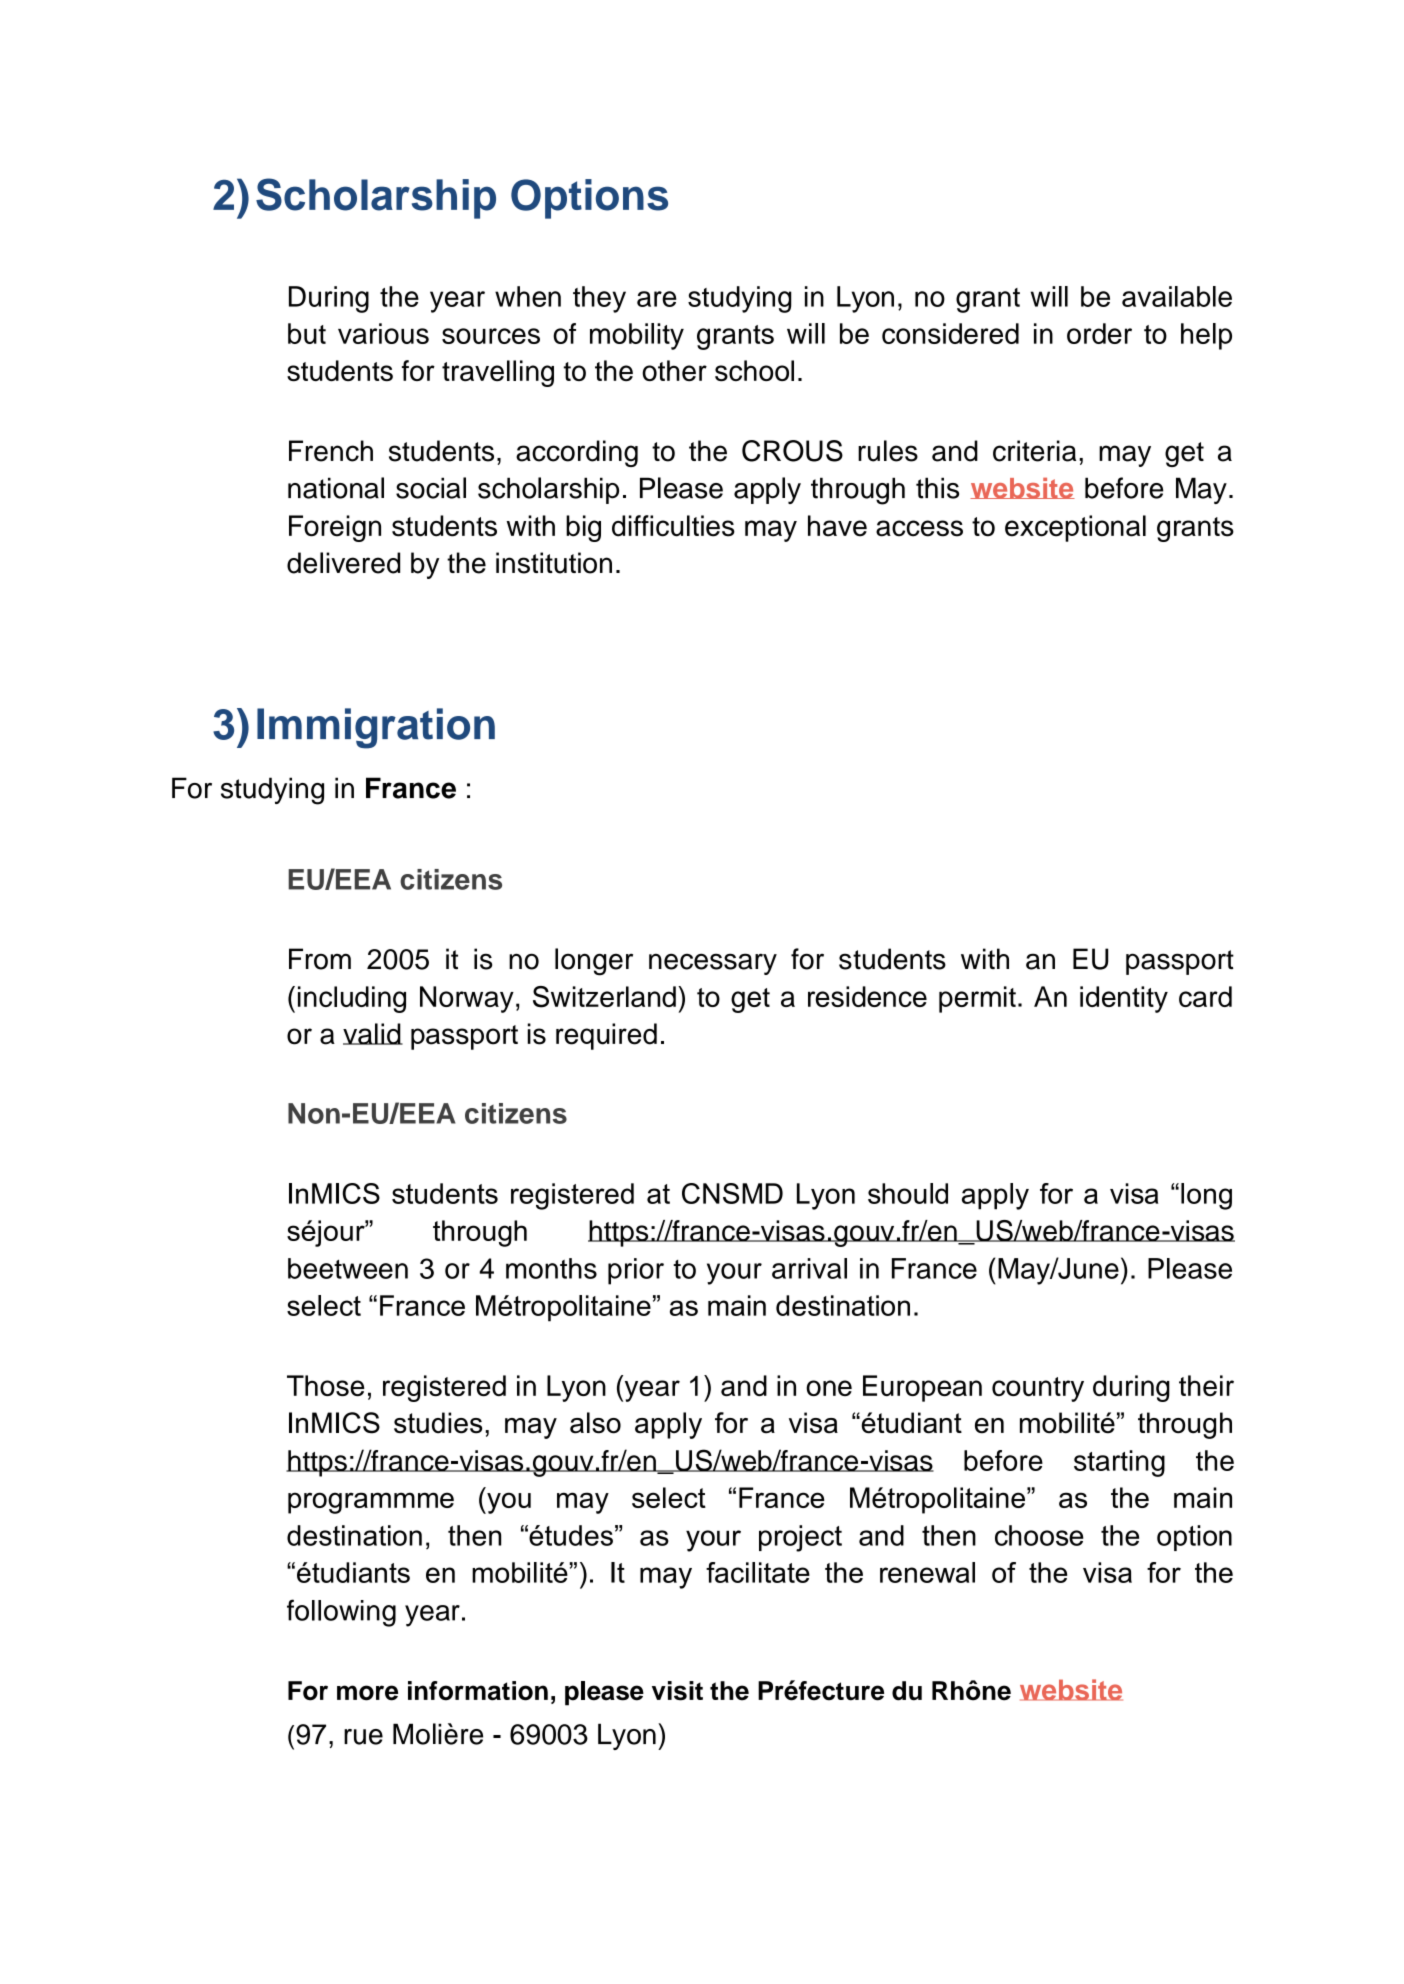 The height and width of the image is (1984, 1404). I want to click on order, so click(1099, 333).
